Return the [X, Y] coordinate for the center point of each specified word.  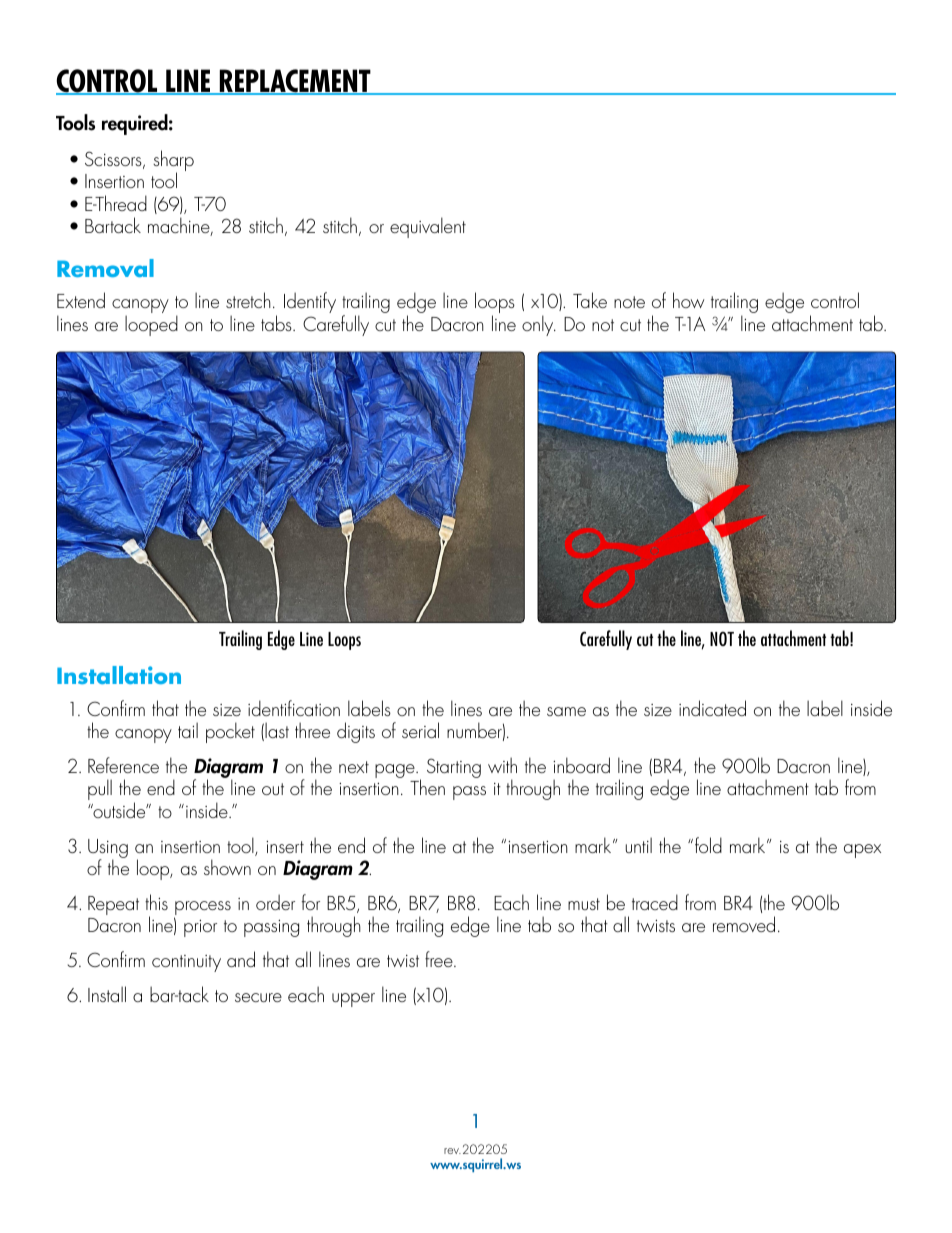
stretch [248, 300]
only [539, 325]
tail [188, 730]
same [566, 711]
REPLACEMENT [295, 82]
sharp [173, 162]
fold [708, 845]
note [629, 302]
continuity [186, 963]
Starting [454, 768]
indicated [712, 708]
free [440, 959]
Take [590, 300]
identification [294, 708]
